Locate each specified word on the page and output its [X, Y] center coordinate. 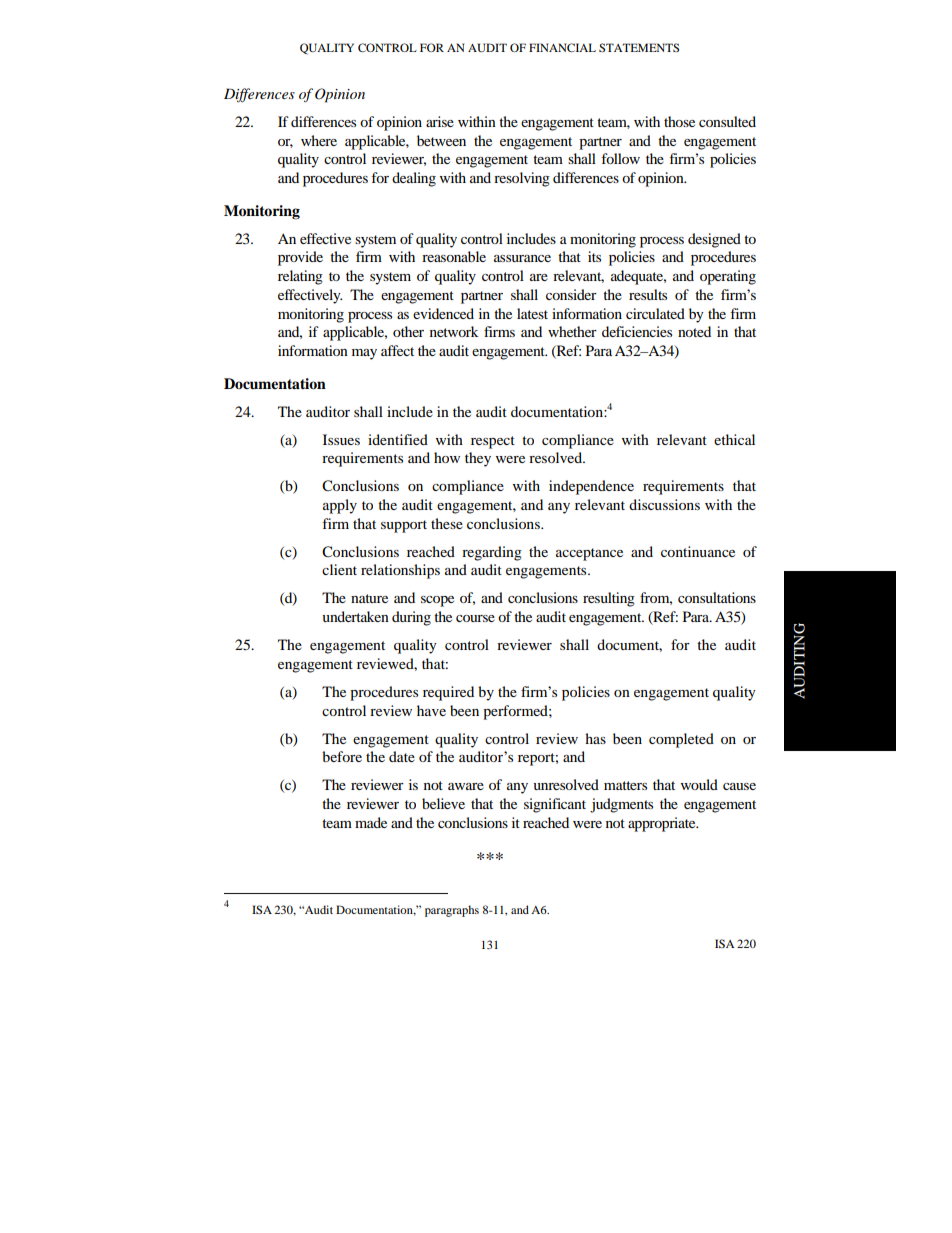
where [319, 140]
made [371, 822]
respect [493, 442]
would [699, 784]
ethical [734, 439]
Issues [341, 439]
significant [555, 805]
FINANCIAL [562, 47]
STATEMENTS [639, 47]
